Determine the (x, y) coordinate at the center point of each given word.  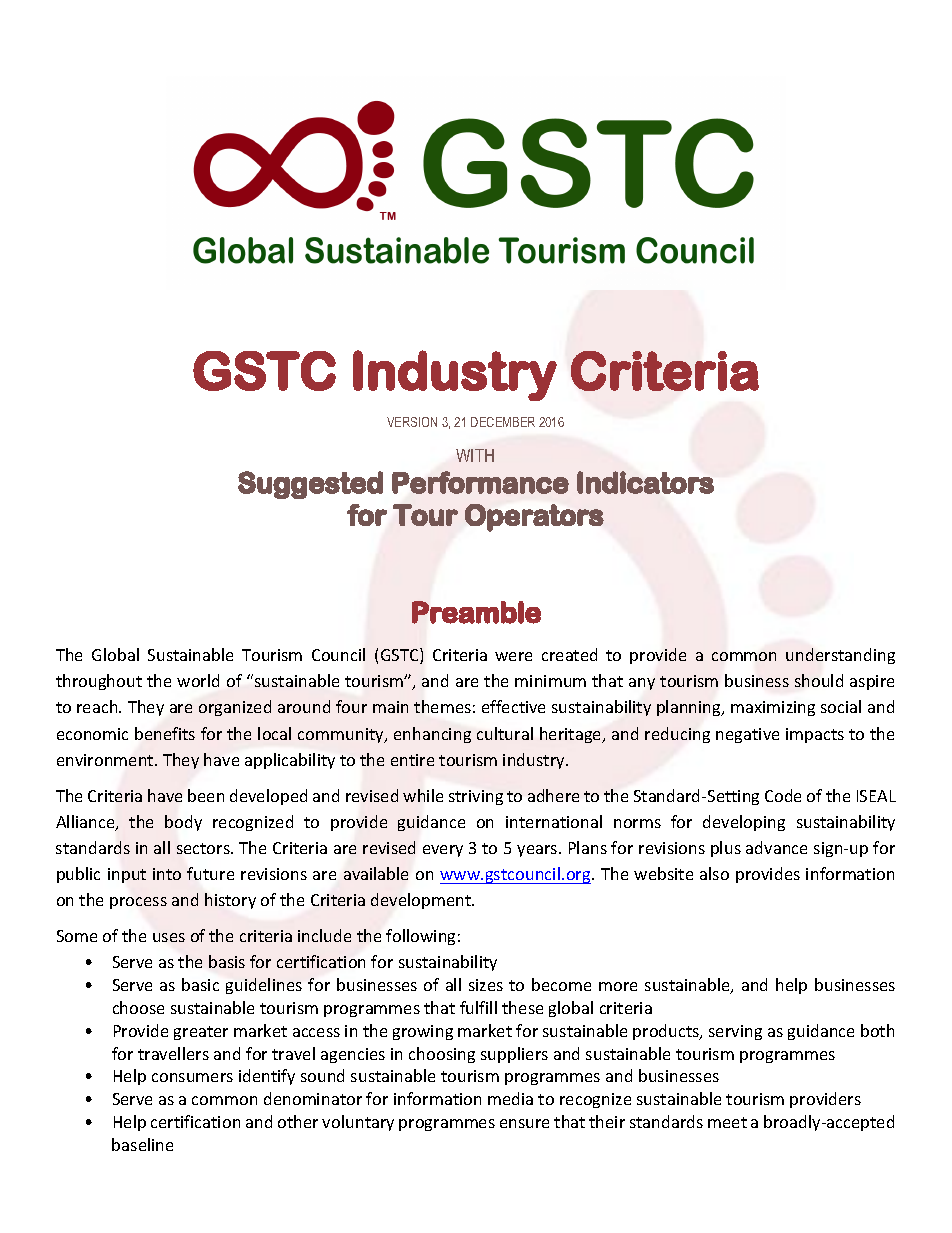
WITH (475, 455)
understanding (840, 656)
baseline (142, 1144)
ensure (524, 1123)
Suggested (310, 485)
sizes (486, 985)
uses (169, 937)
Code (783, 795)
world (198, 680)
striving (476, 797)
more (618, 986)
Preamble (476, 612)
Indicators (645, 482)
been (206, 795)
